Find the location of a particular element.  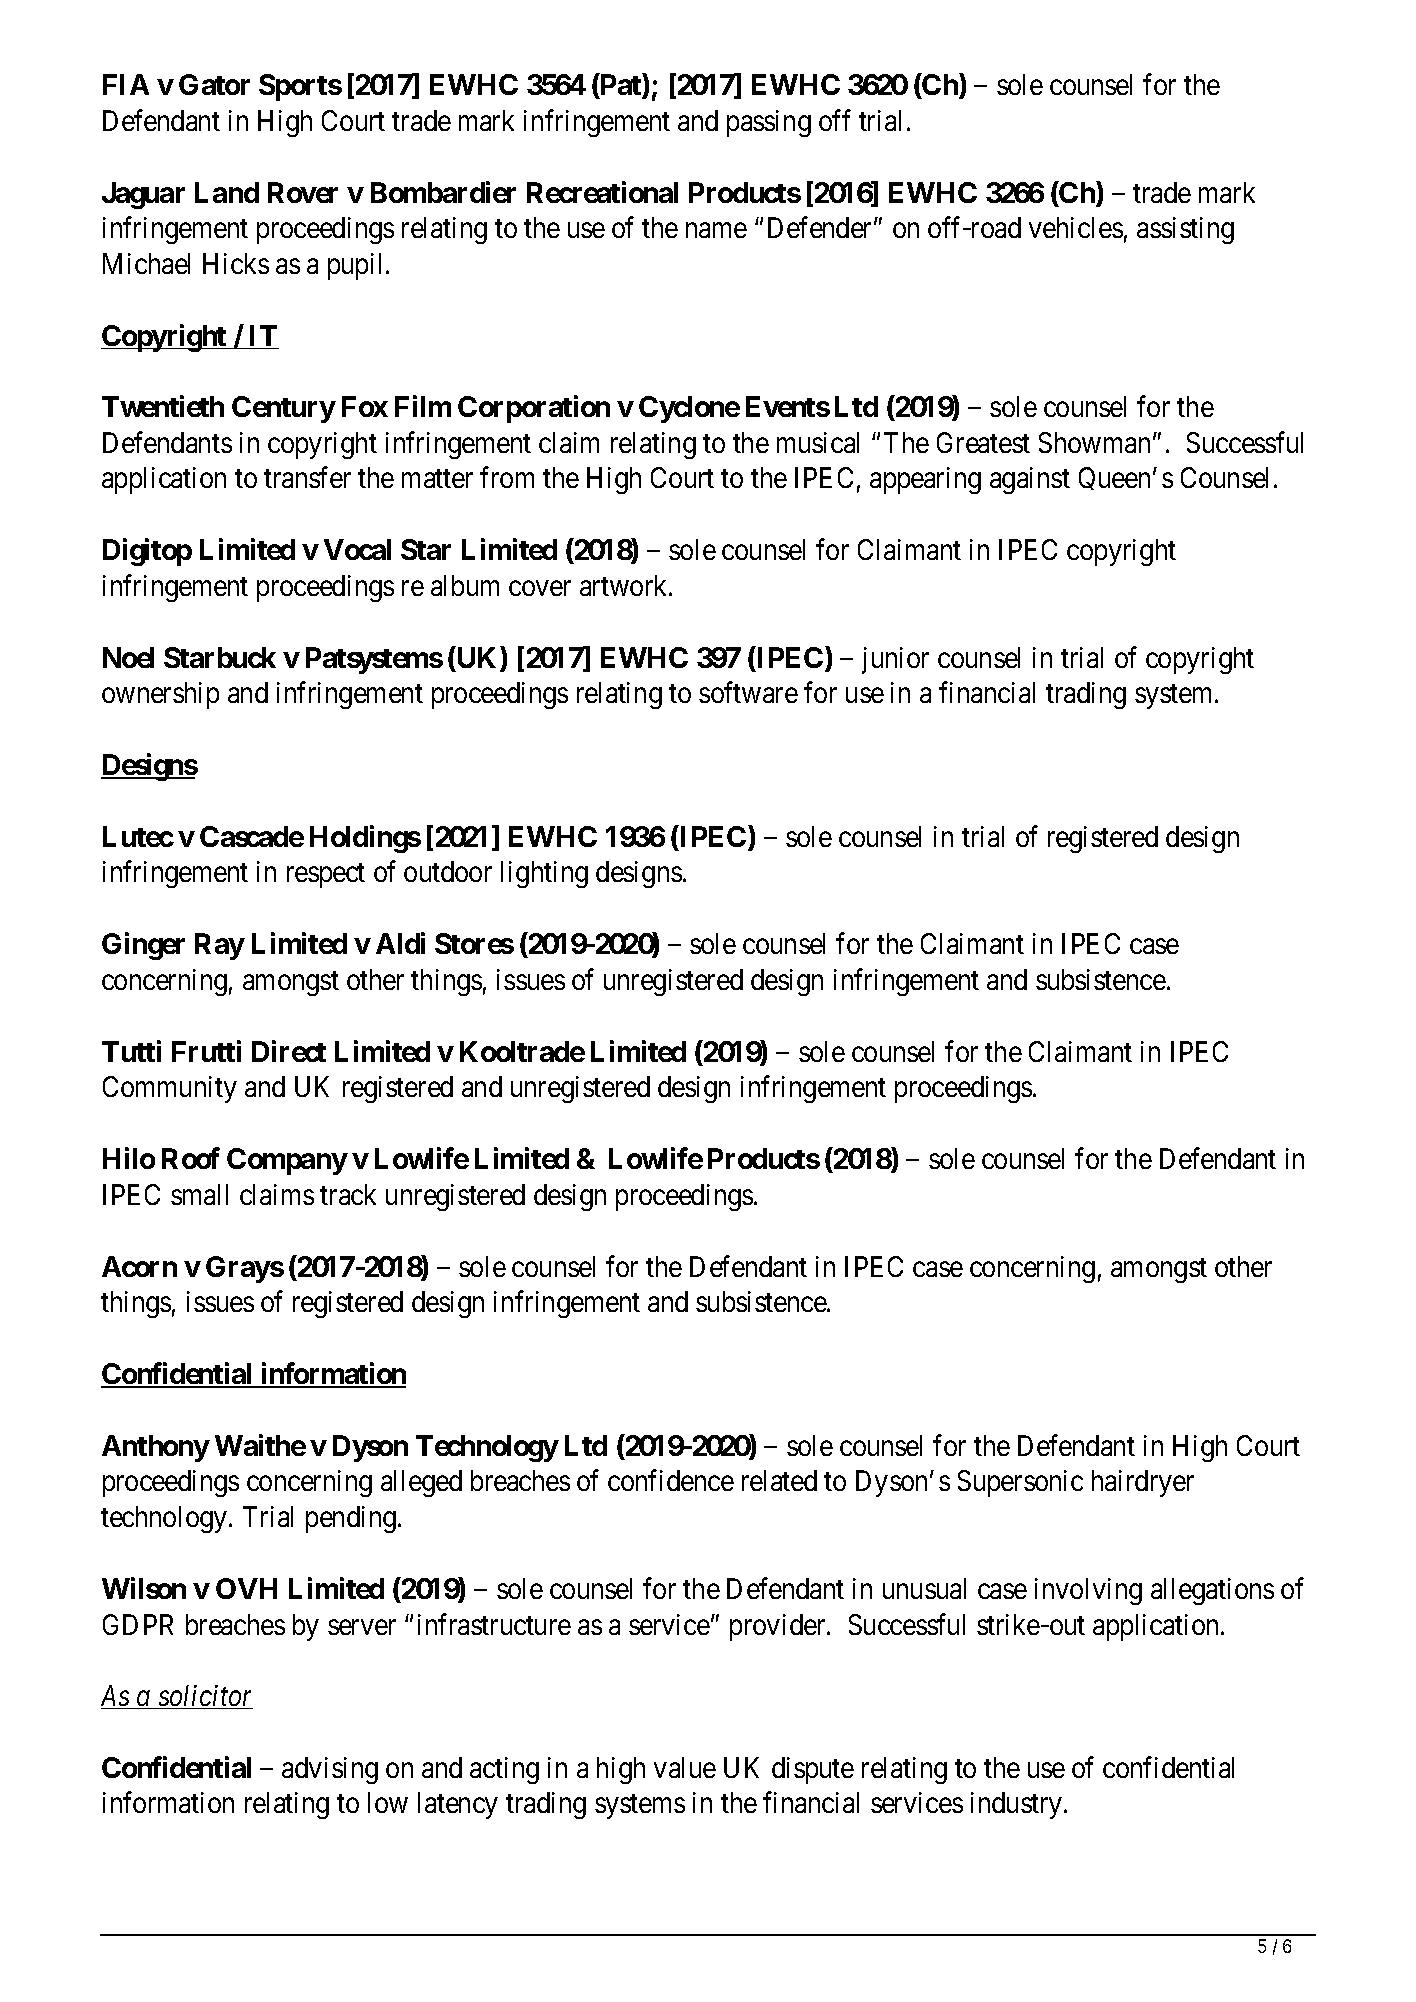

software is located at coordinates (748, 692).
